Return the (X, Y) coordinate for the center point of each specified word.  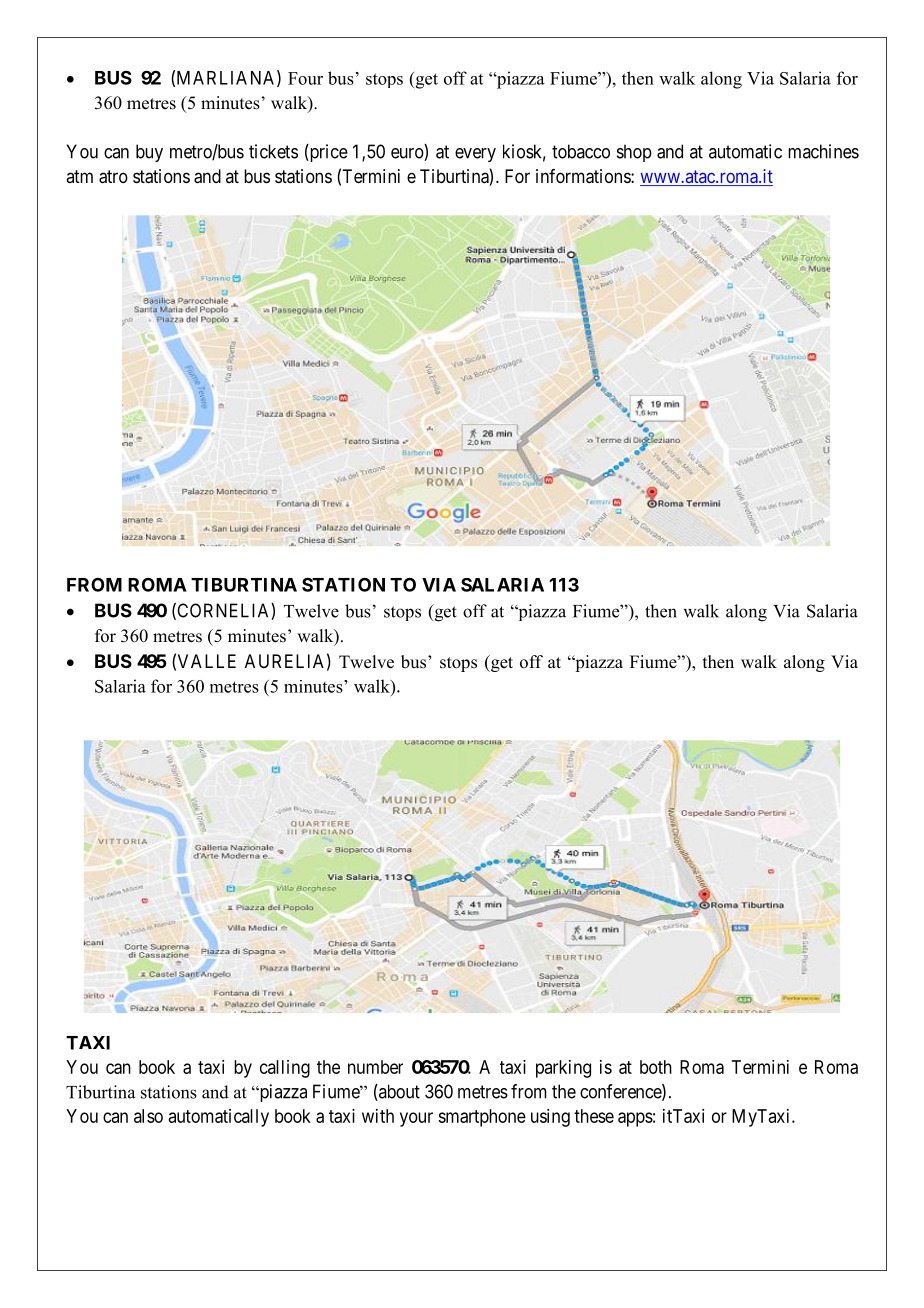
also (148, 1116)
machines (823, 151)
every (475, 155)
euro (408, 154)
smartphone (482, 1118)
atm (79, 176)
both (656, 1067)
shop (634, 153)
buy (149, 153)
